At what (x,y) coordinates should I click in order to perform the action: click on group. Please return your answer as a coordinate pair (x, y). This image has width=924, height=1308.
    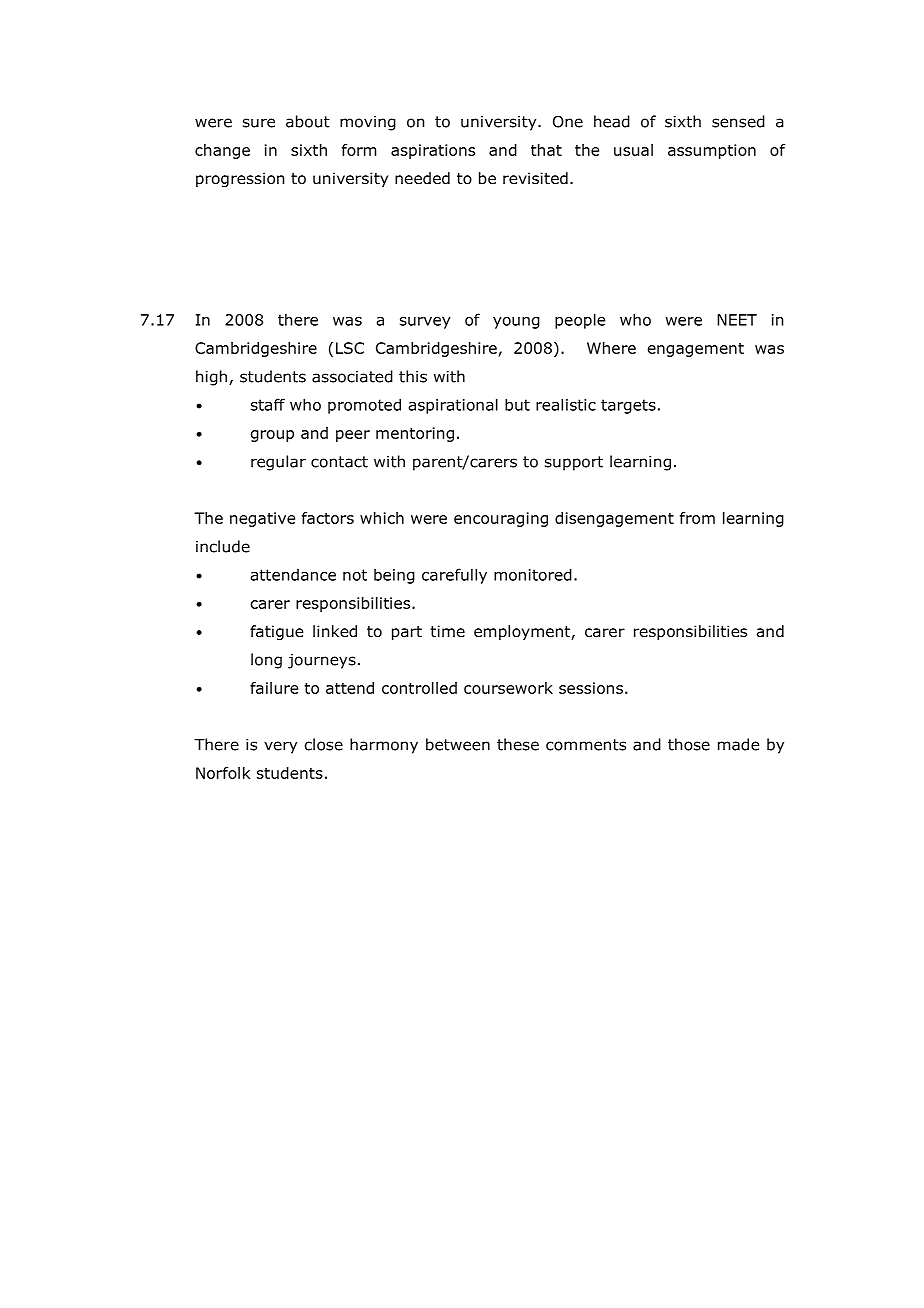
    Looking at the image, I should click on (272, 436).
